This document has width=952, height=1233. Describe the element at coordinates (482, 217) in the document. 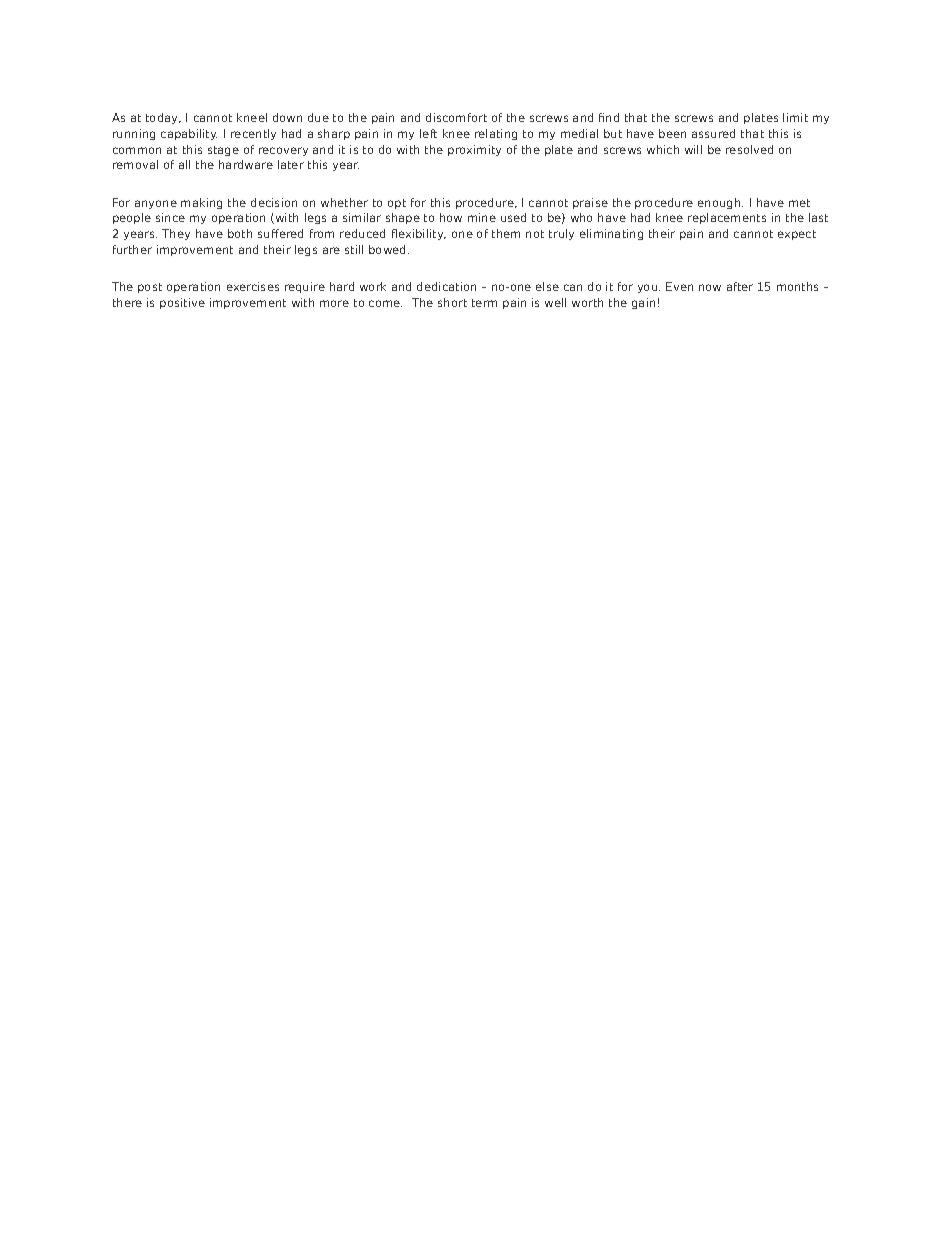

I see `mine` at that location.
